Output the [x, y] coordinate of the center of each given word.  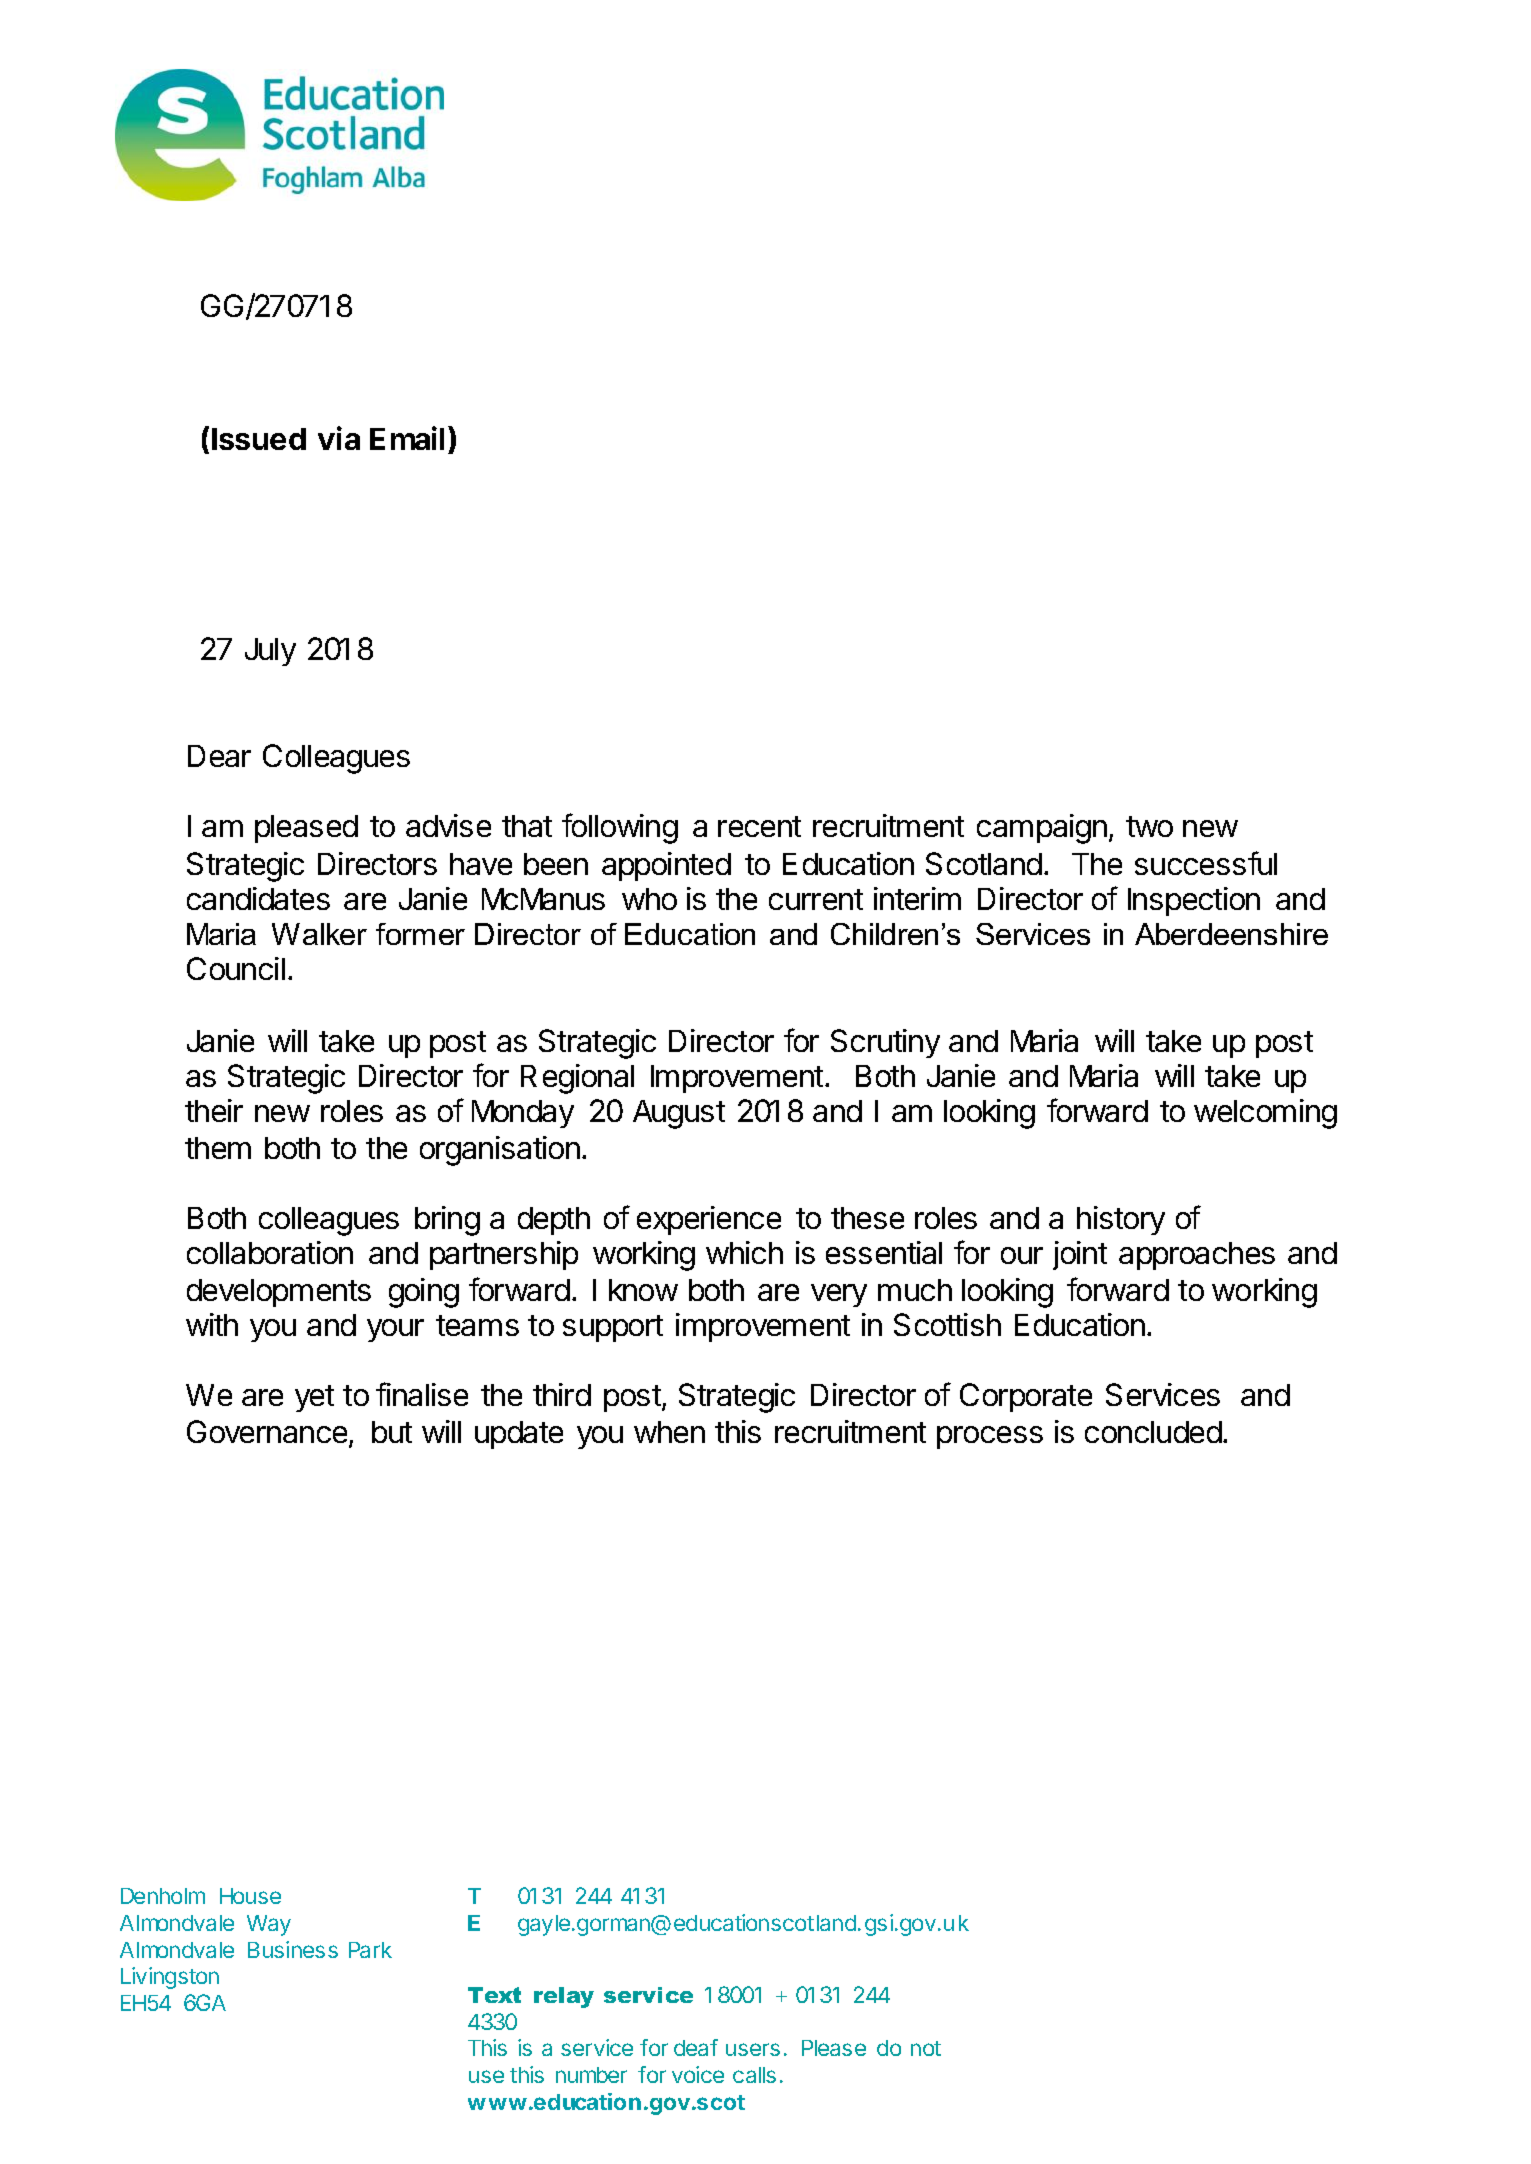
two [1149, 826]
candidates [258, 898]
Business [293, 1949]
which [744, 1252]
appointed [666, 866]
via [339, 438]
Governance [268, 1433]
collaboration [270, 1252]
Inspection [1194, 901]
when [669, 1432]
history [1121, 1220]
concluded [1153, 1432]
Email [407, 438]
